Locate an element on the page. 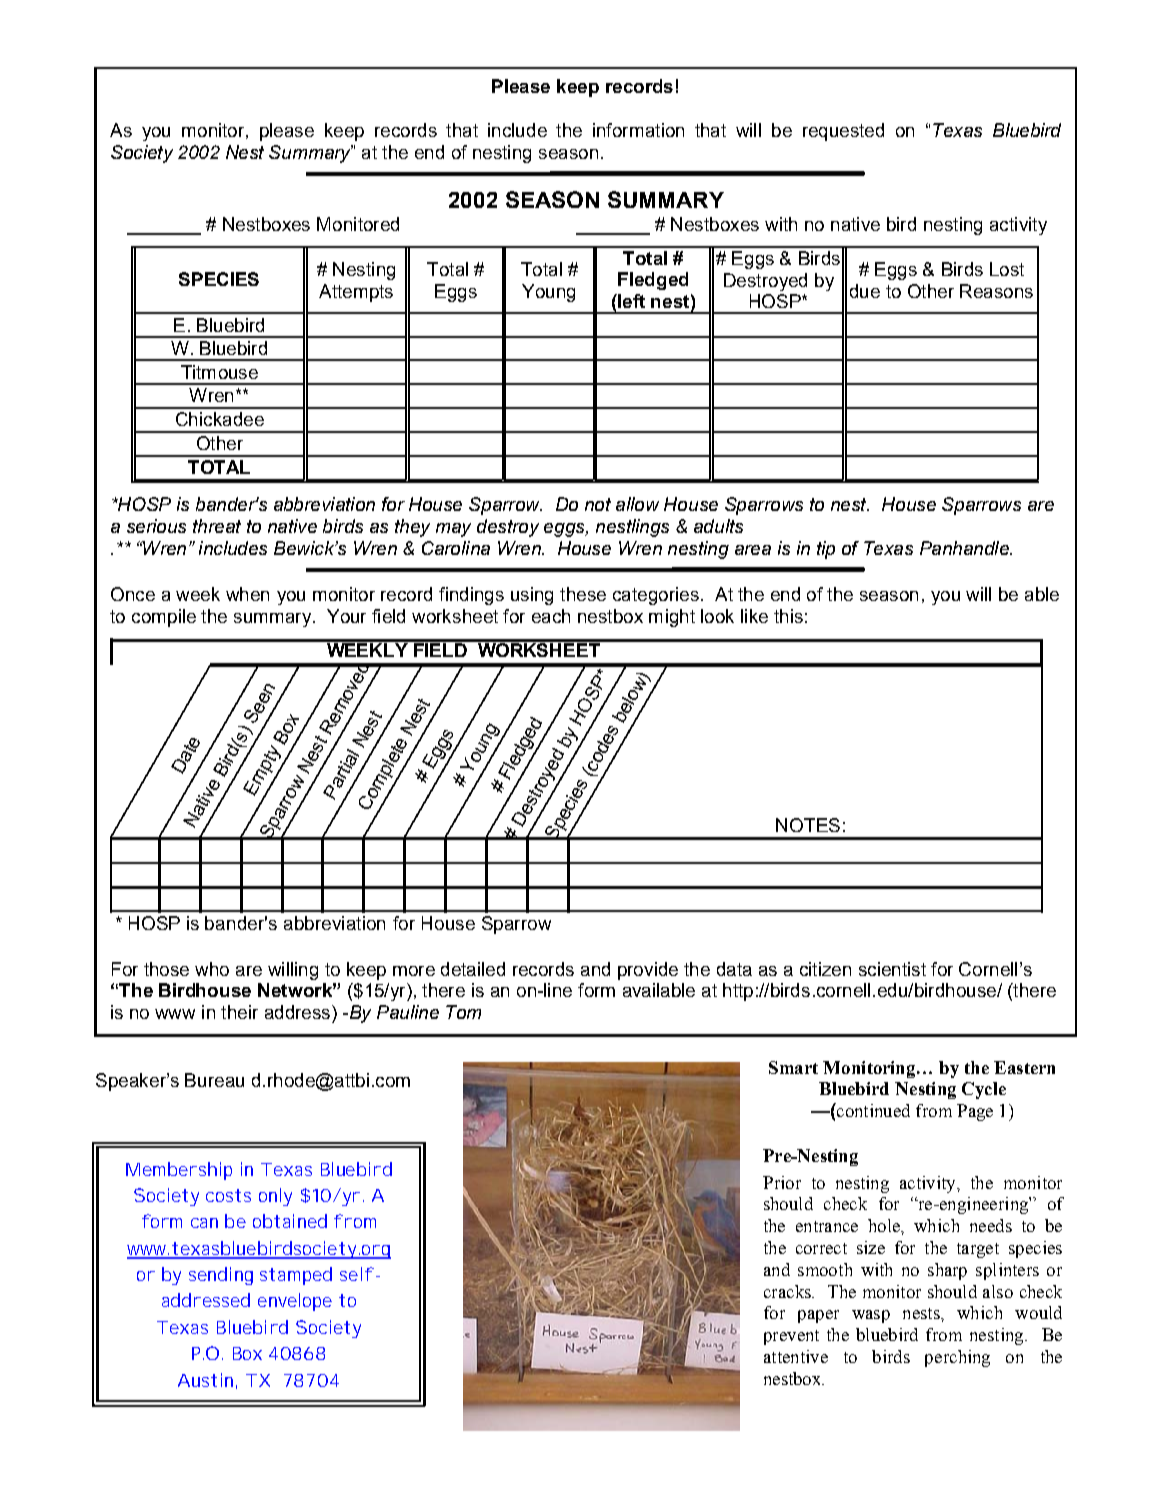 Image resolution: width=1158 pixels, height=1499 pixels. Austin is located at coordinates (205, 1380).
